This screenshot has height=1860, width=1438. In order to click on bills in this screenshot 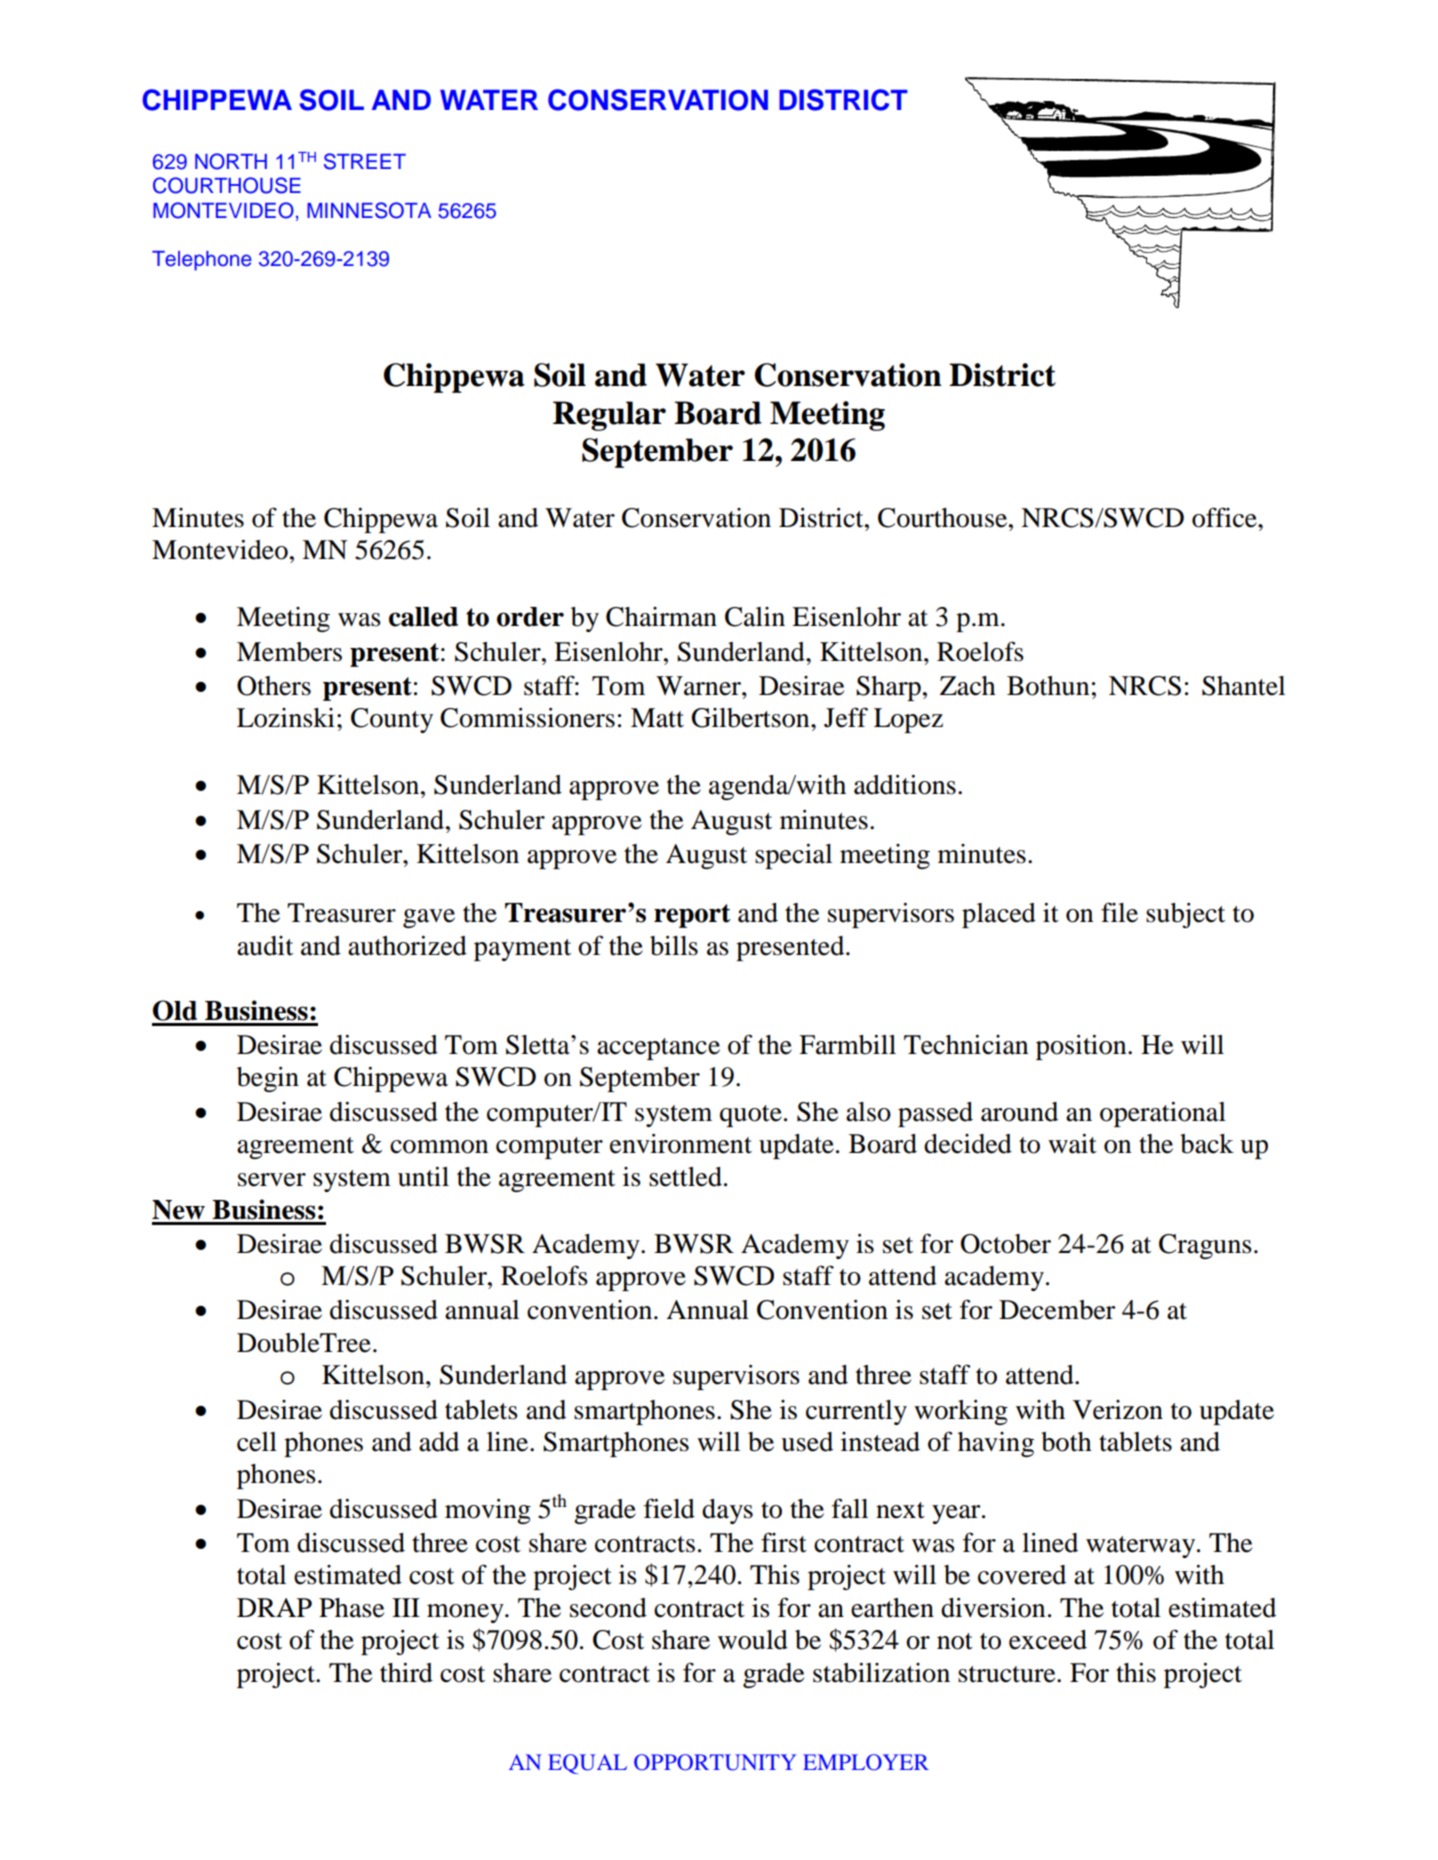, I will do `click(674, 946)`.
